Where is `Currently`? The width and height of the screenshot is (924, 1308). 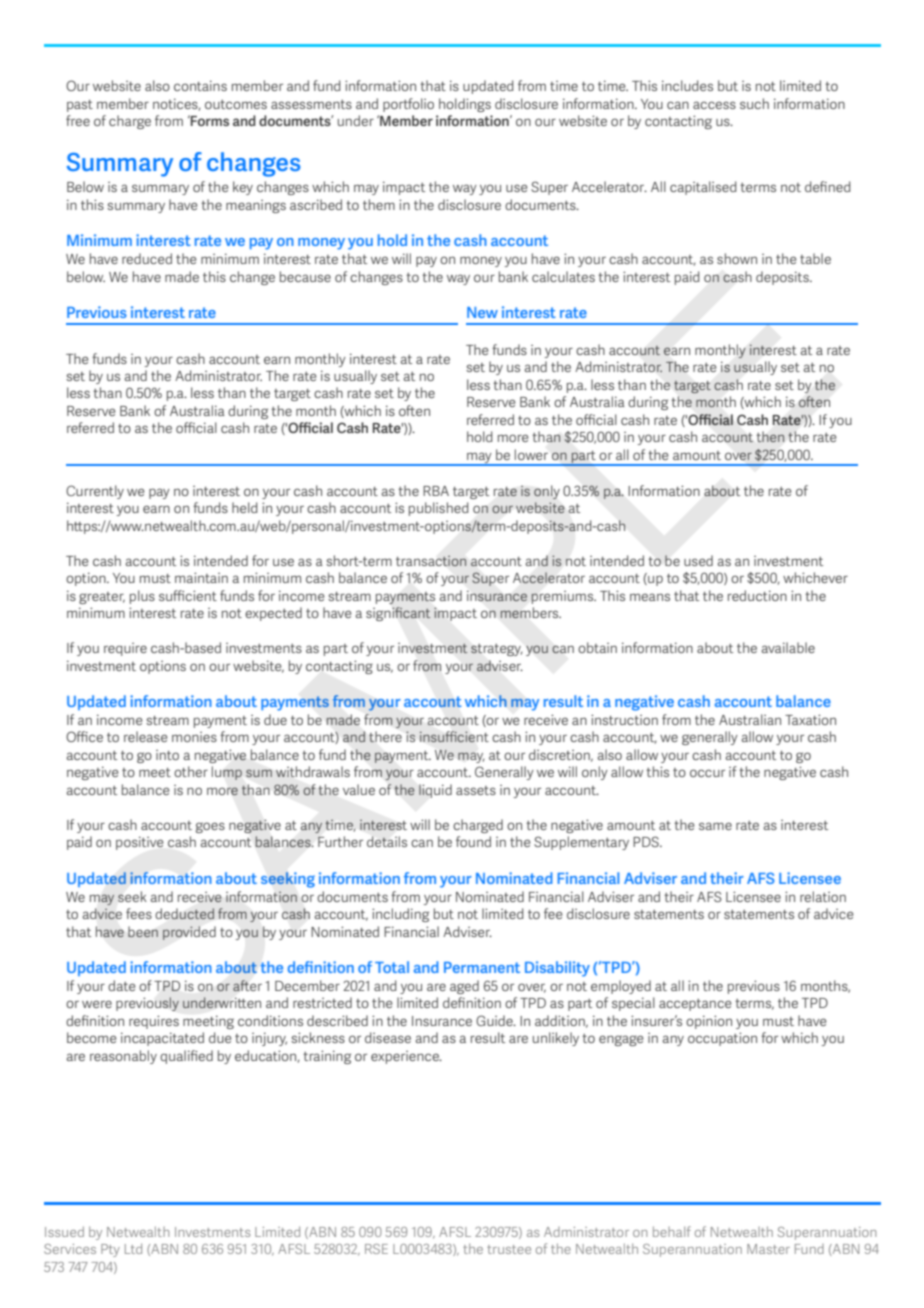
Currently is located at coordinates (95, 492).
